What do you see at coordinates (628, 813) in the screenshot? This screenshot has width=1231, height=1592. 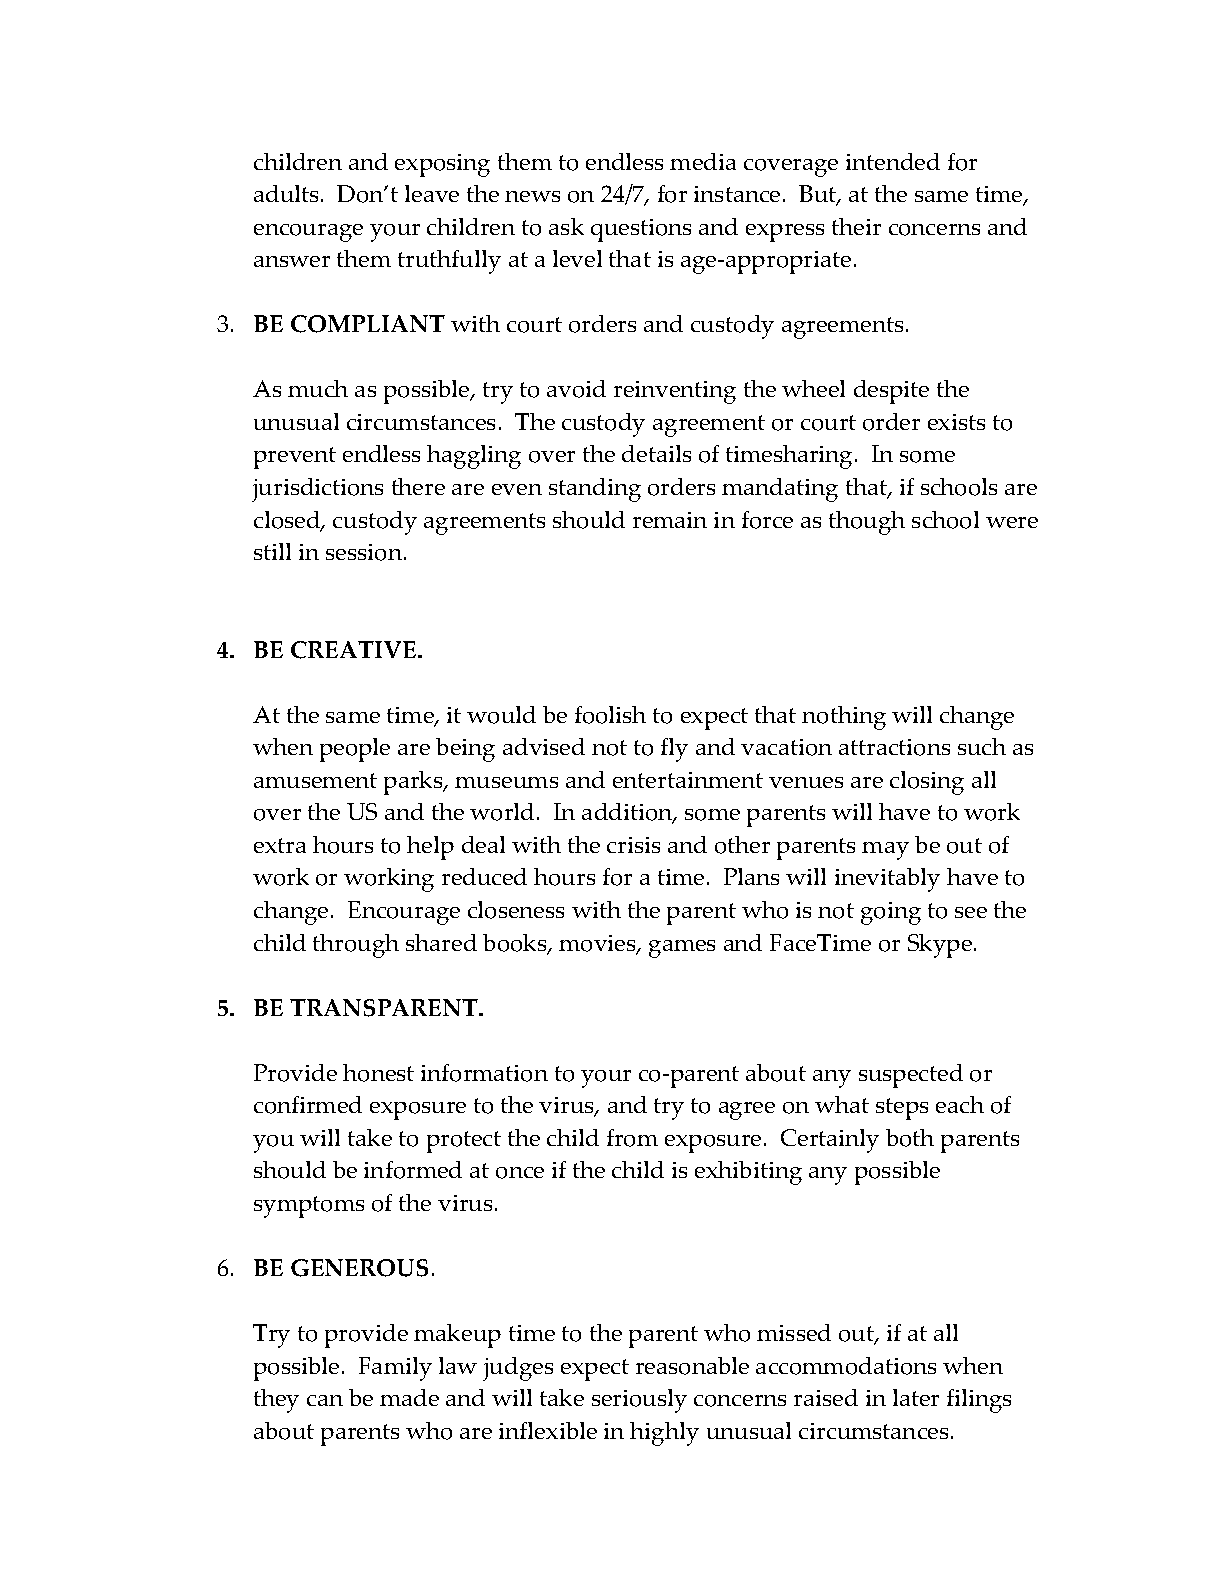 I see `addition` at bounding box center [628, 813].
